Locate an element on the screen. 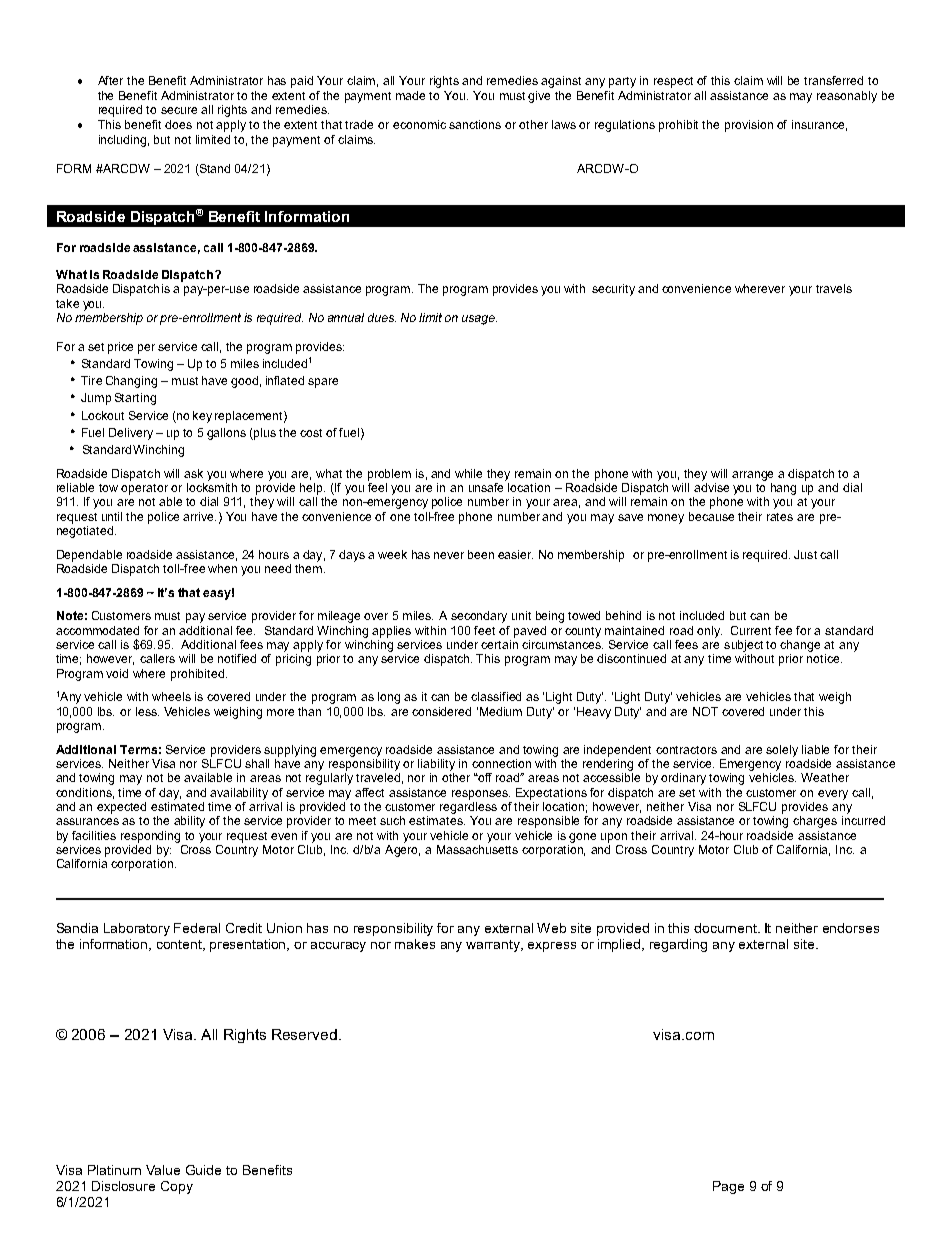 Image resolution: width=952 pixels, height=1233 pixels. Current is located at coordinates (751, 630).
